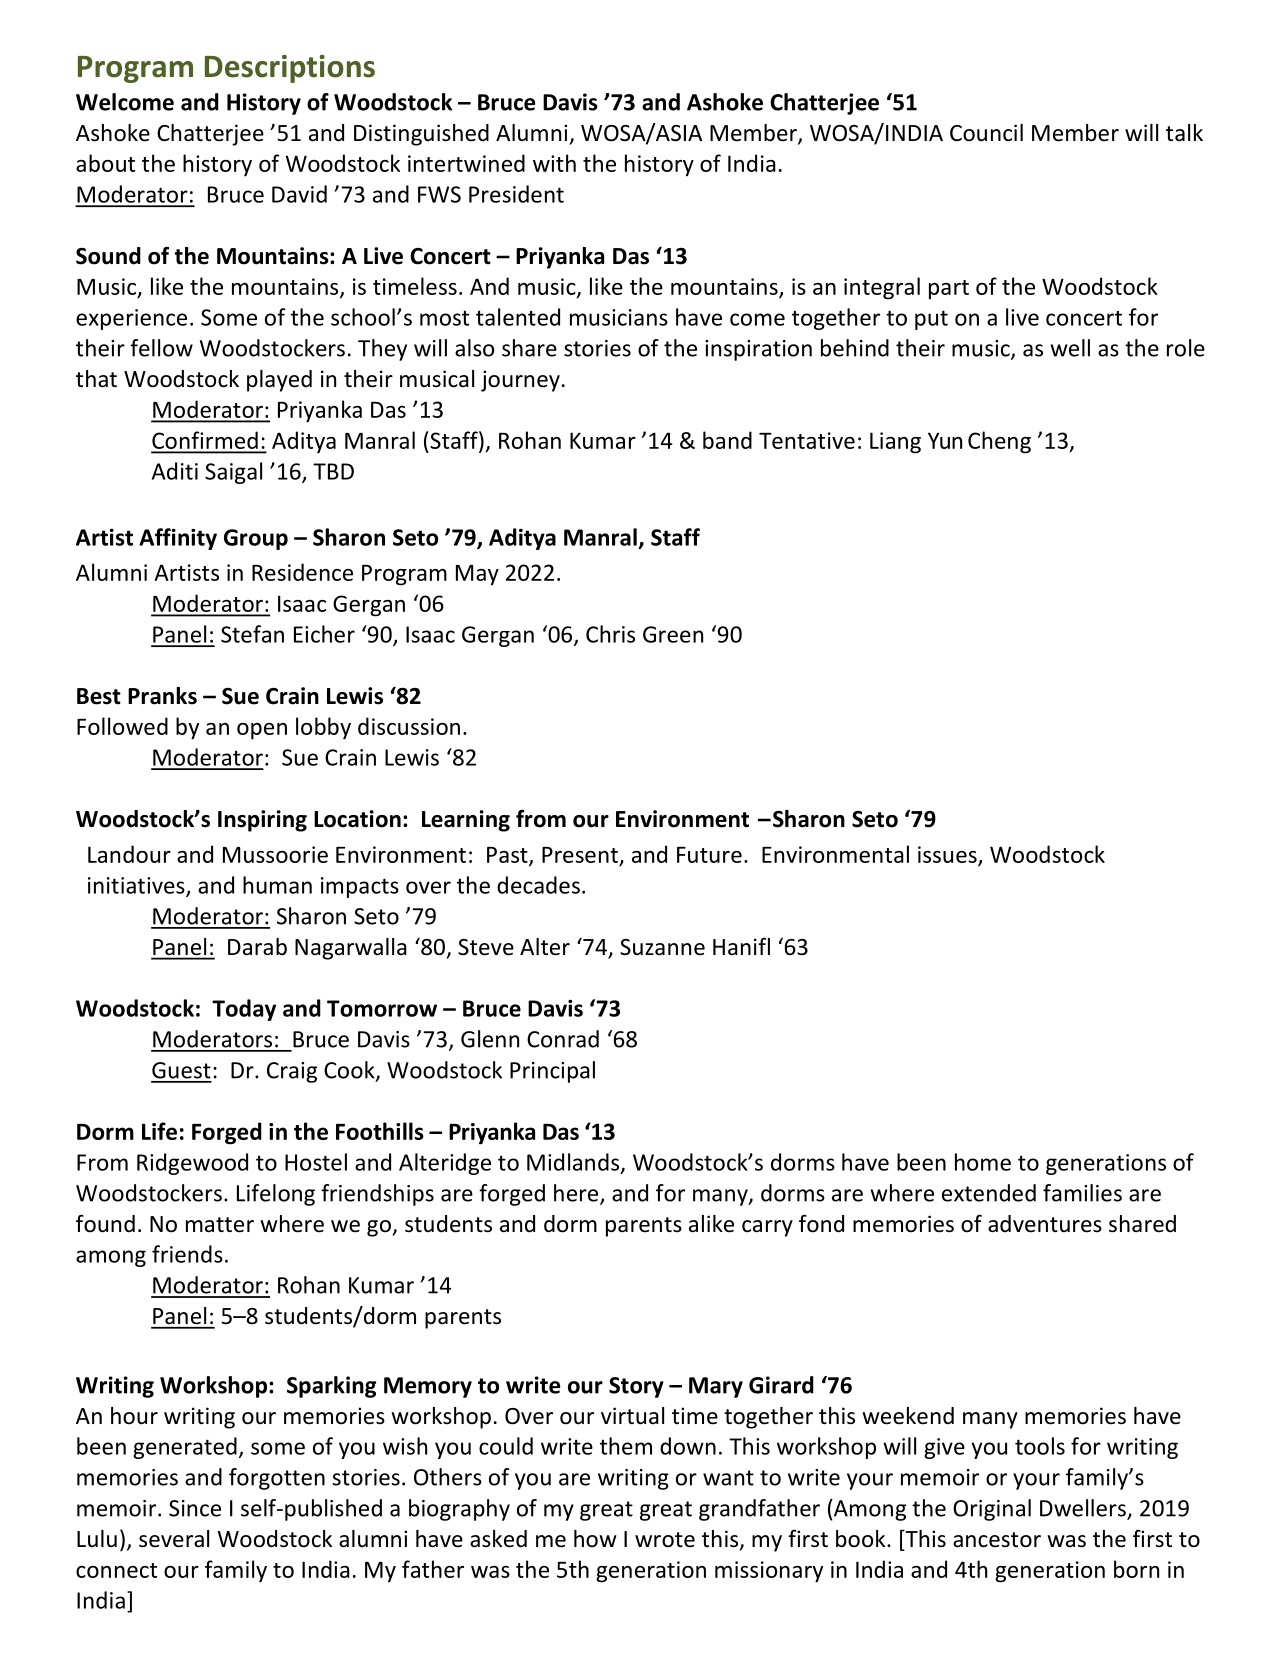 The image size is (1285, 1663). I want to click on Present, so click(580, 855).
